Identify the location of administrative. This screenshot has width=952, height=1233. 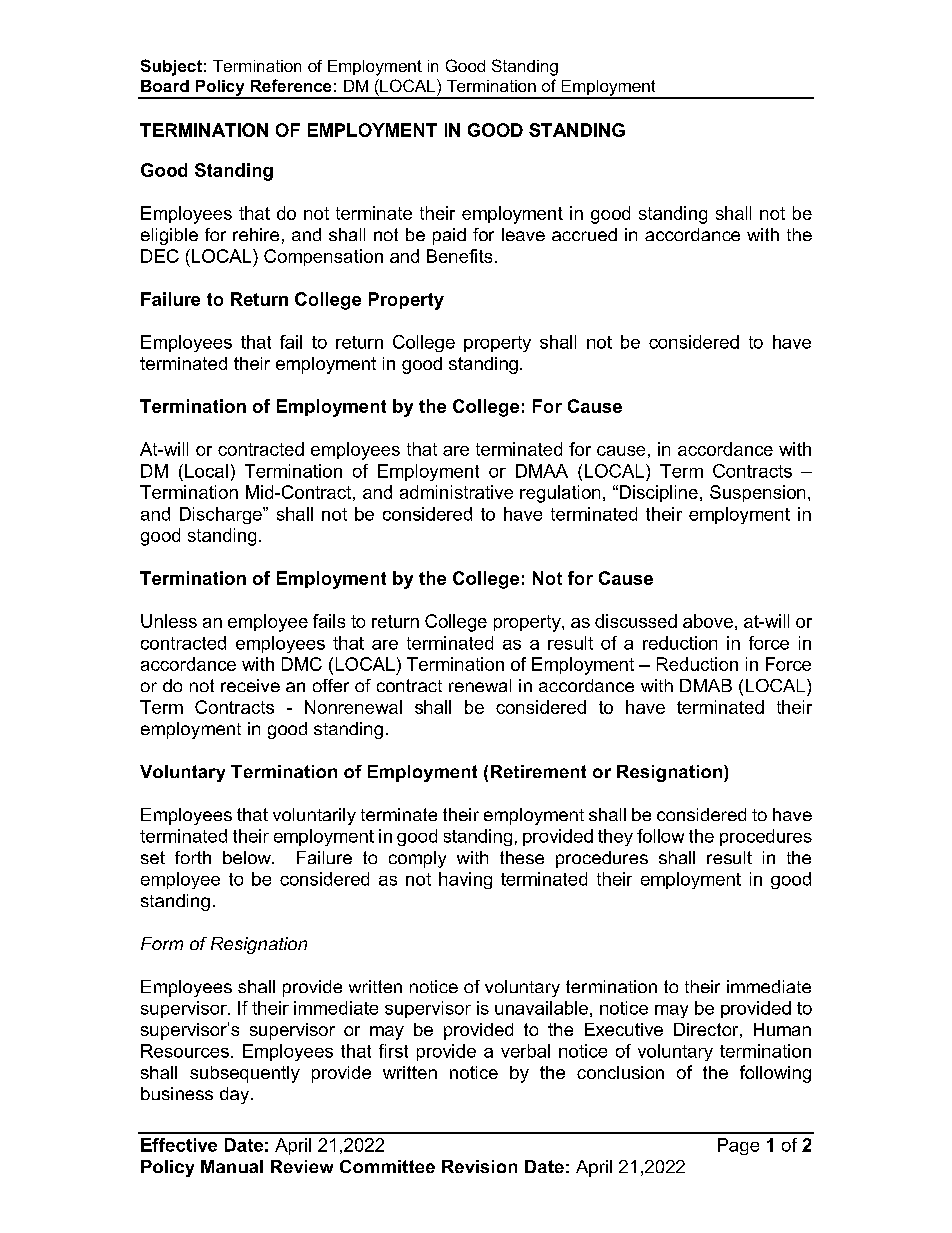
(456, 492).
